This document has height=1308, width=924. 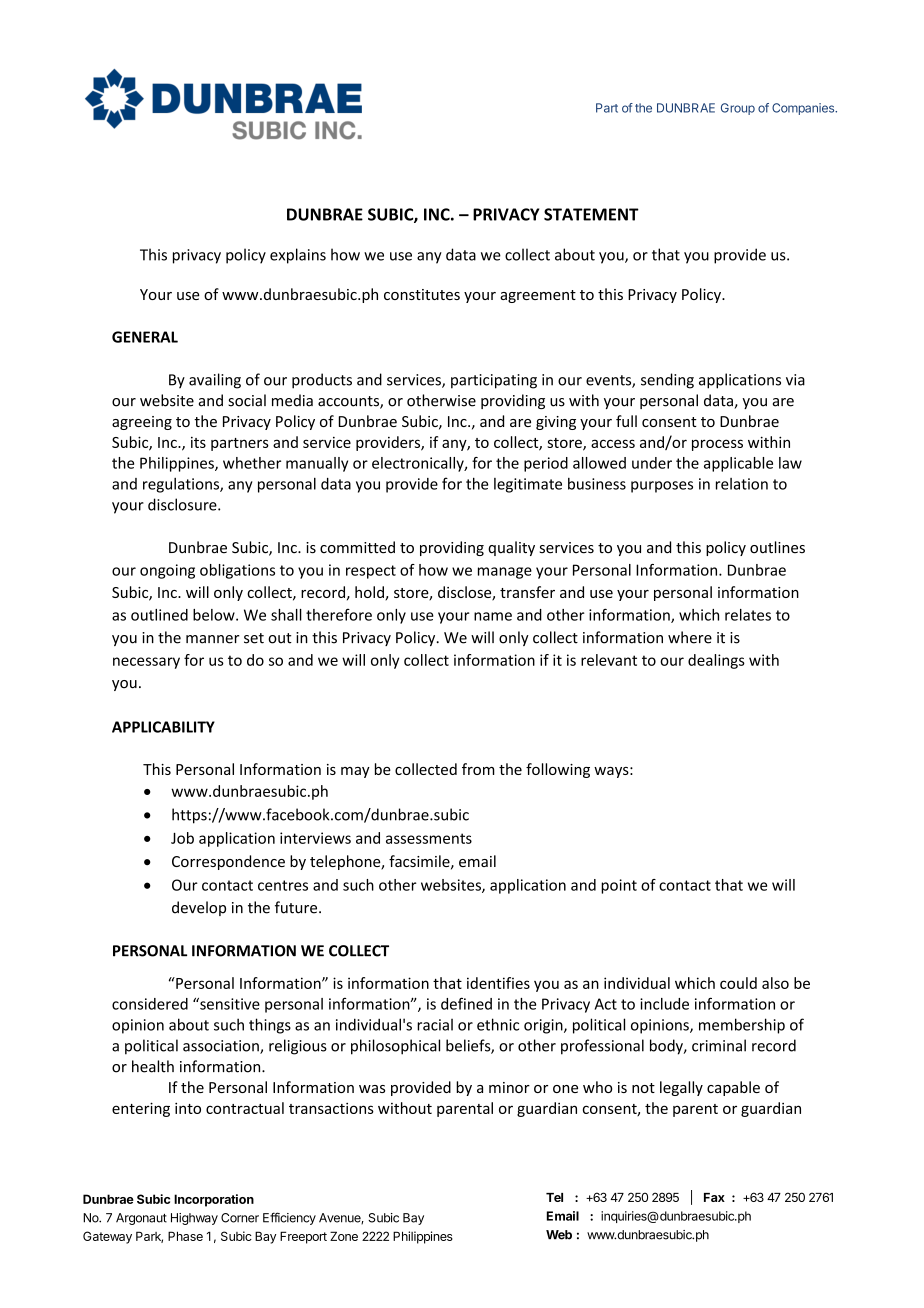 I want to click on availing, so click(x=215, y=381).
